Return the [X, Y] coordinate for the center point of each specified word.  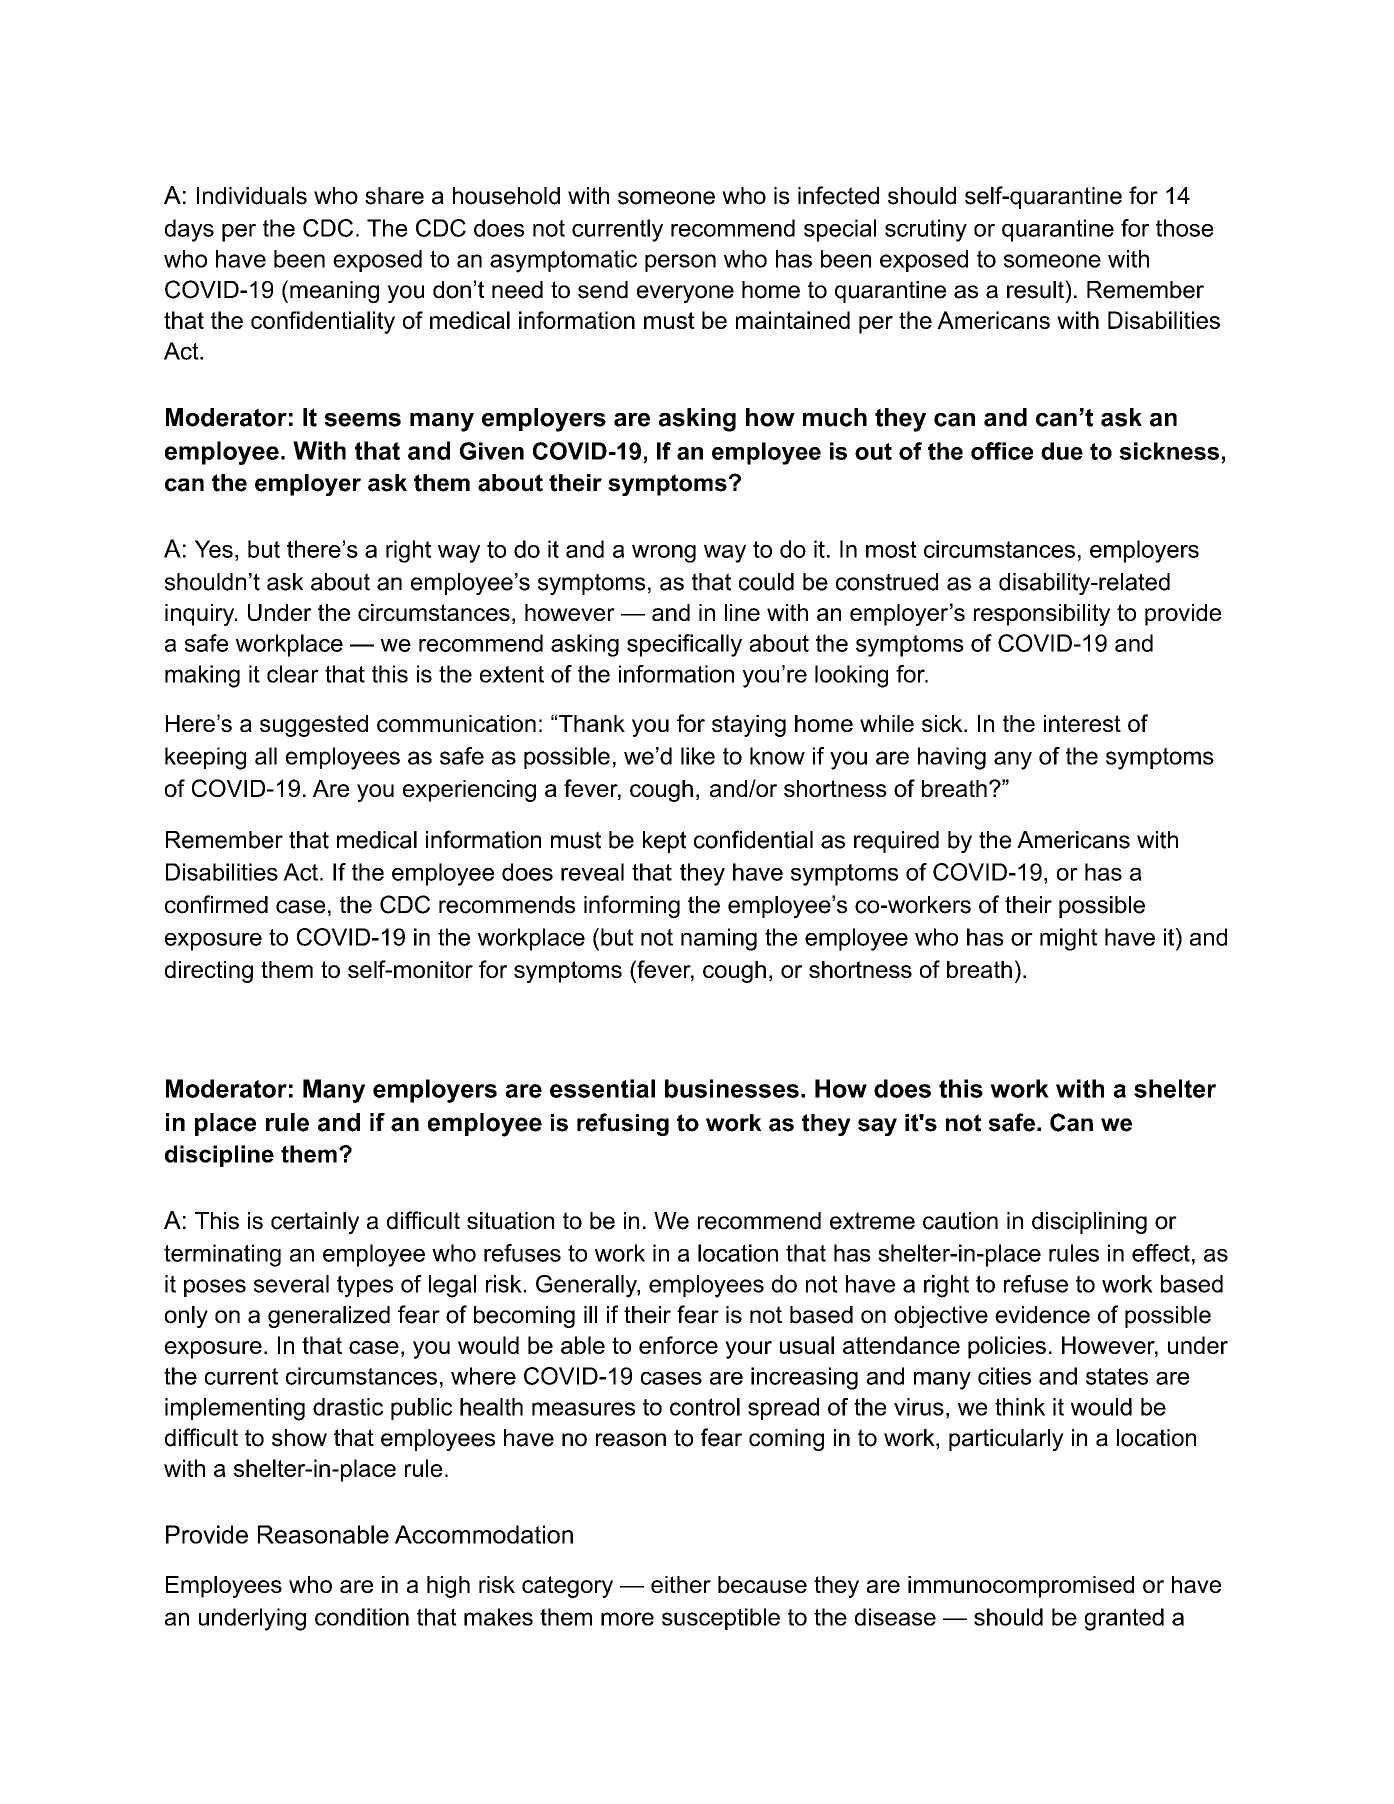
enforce [678, 1345]
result [1036, 289]
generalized [329, 1317]
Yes [214, 549]
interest [1082, 723]
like [698, 756]
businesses [732, 1088]
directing [209, 972]
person [680, 263]
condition [362, 1617]
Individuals [252, 196]
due [1062, 451]
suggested [314, 726]
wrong [664, 554]
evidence [1042, 1315]
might [1068, 939]
